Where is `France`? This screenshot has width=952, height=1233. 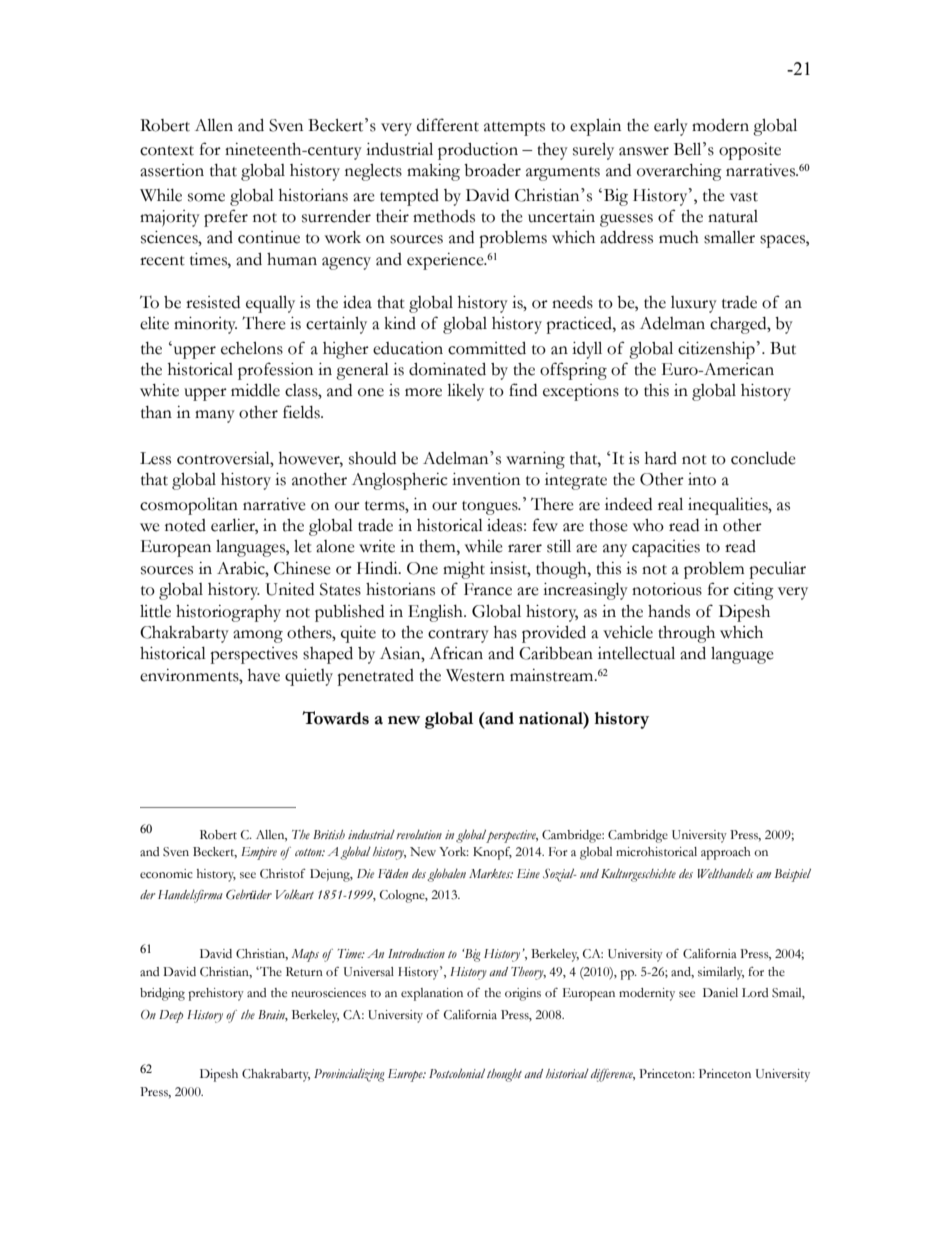
France is located at coordinates (488, 589).
